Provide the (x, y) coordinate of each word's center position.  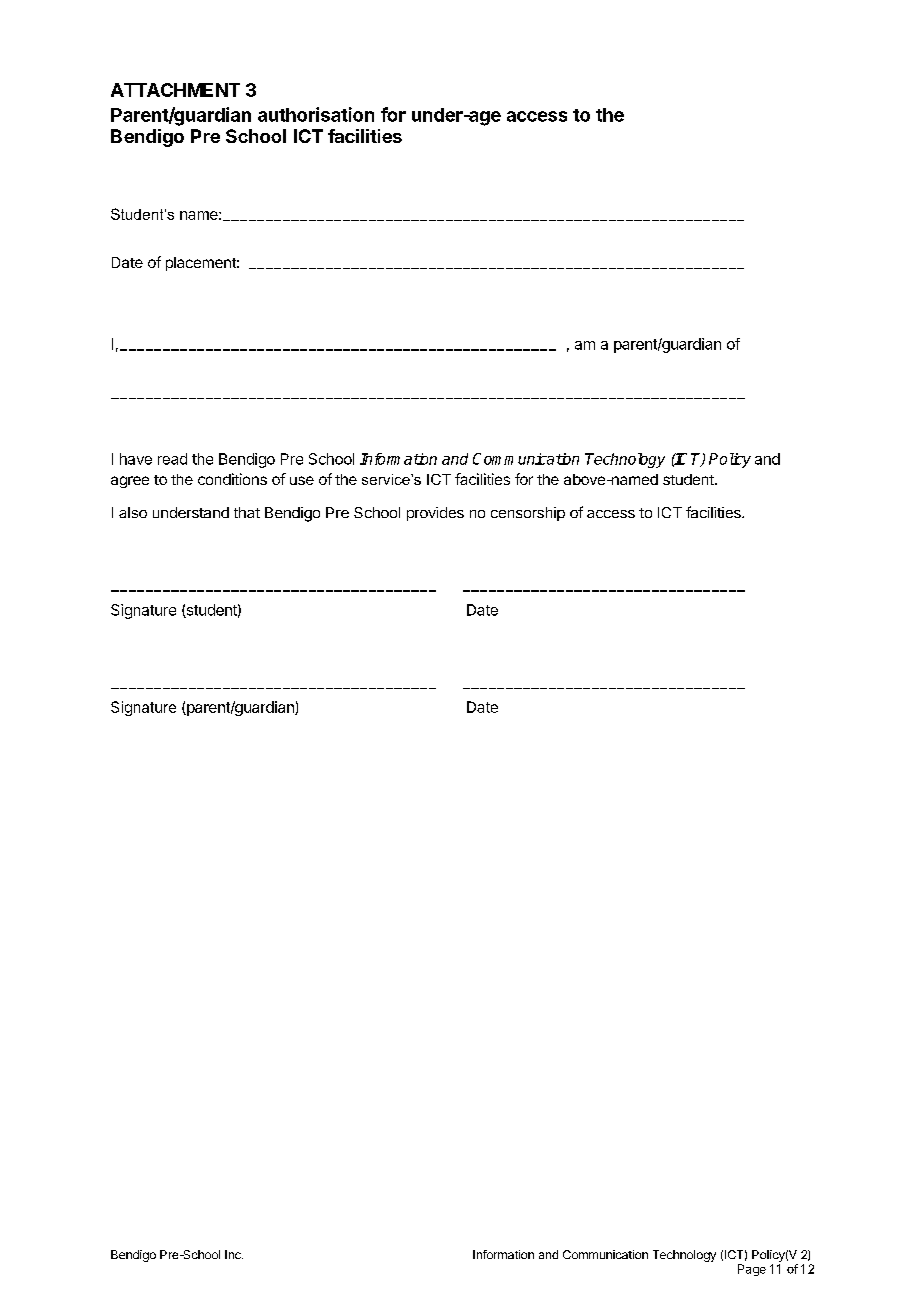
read (172, 459)
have (136, 459)
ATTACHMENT (175, 90)
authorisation (316, 114)
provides (435, 514)
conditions (232, 479)
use (302, 480)
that (247, 512)
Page (752, 1270)
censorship (528, 514)
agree (130, 482)
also (133, 512)
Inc (234, 1254)
